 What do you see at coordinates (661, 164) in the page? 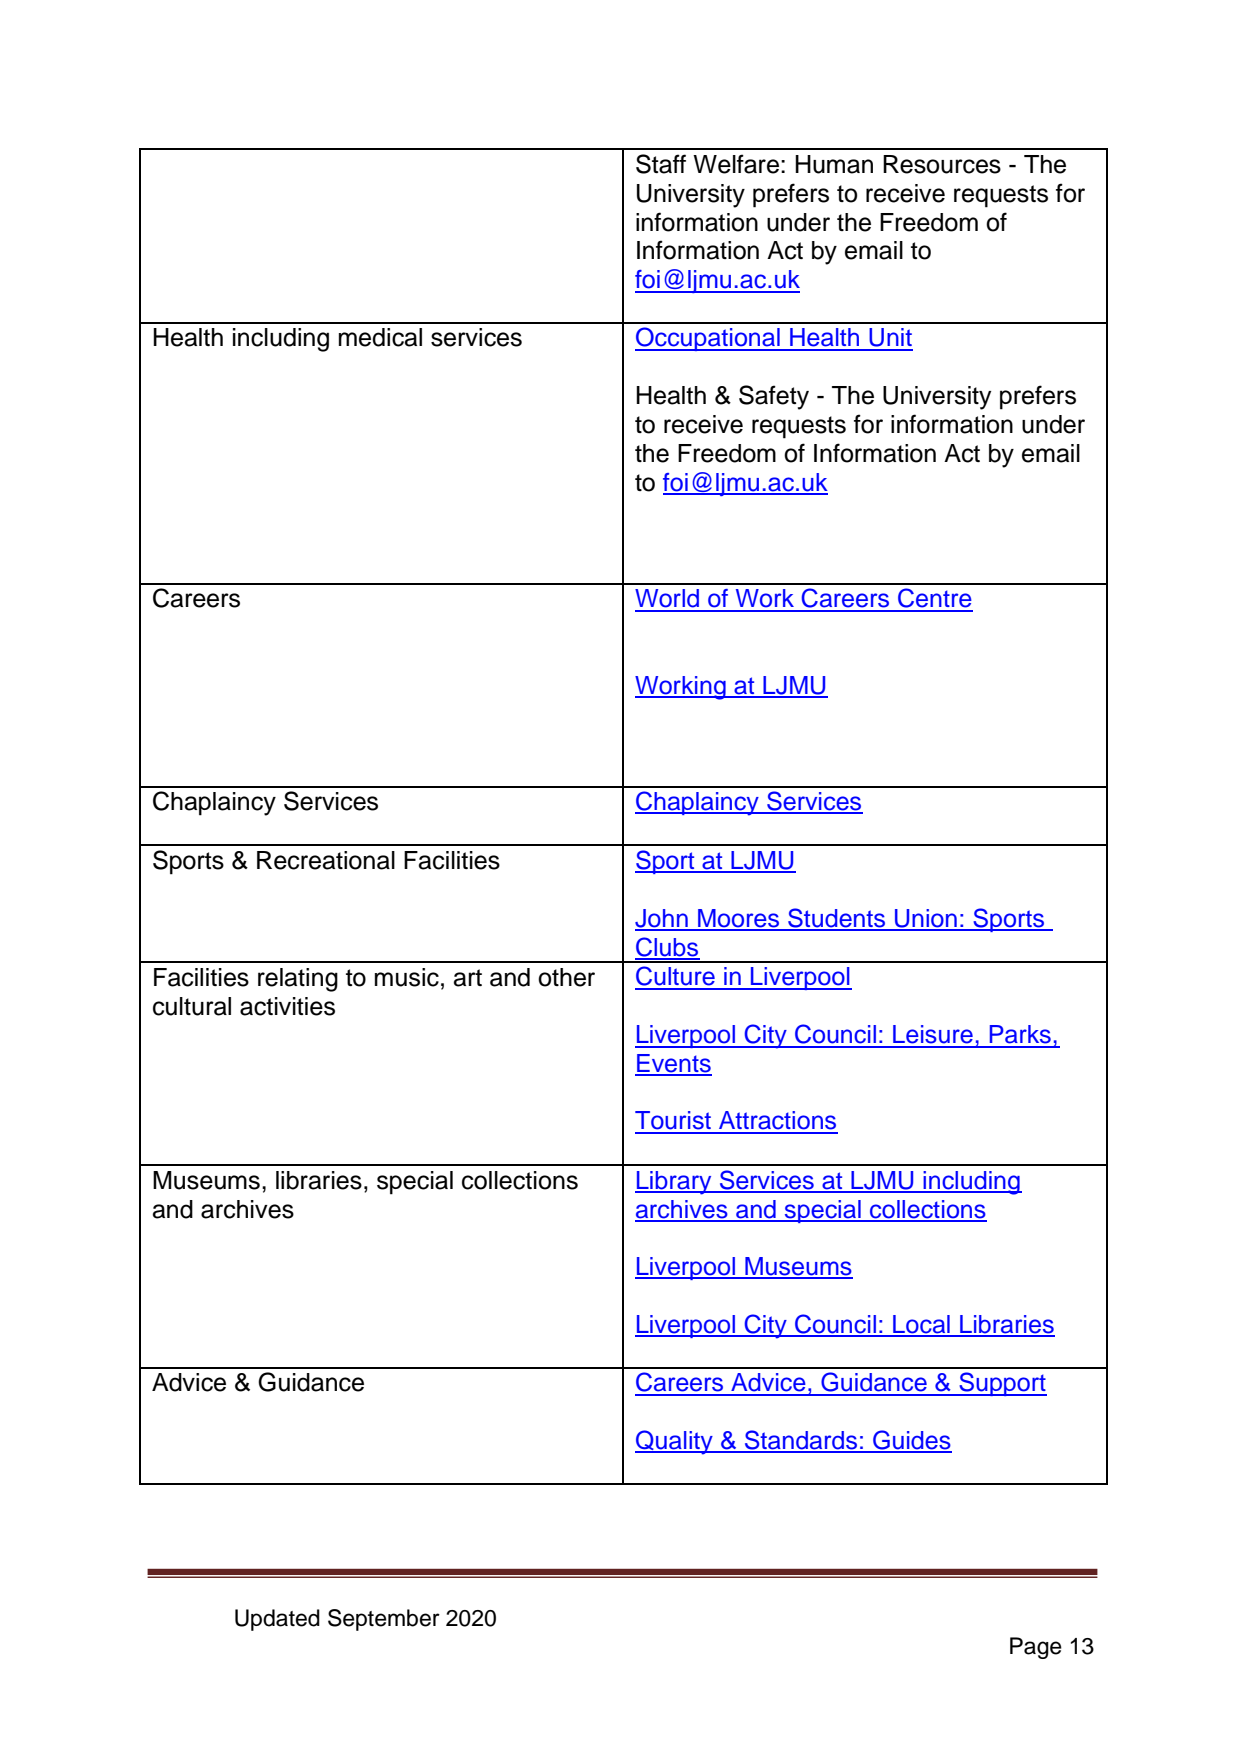
I see `Staff` at bounding box center [661, 164].
